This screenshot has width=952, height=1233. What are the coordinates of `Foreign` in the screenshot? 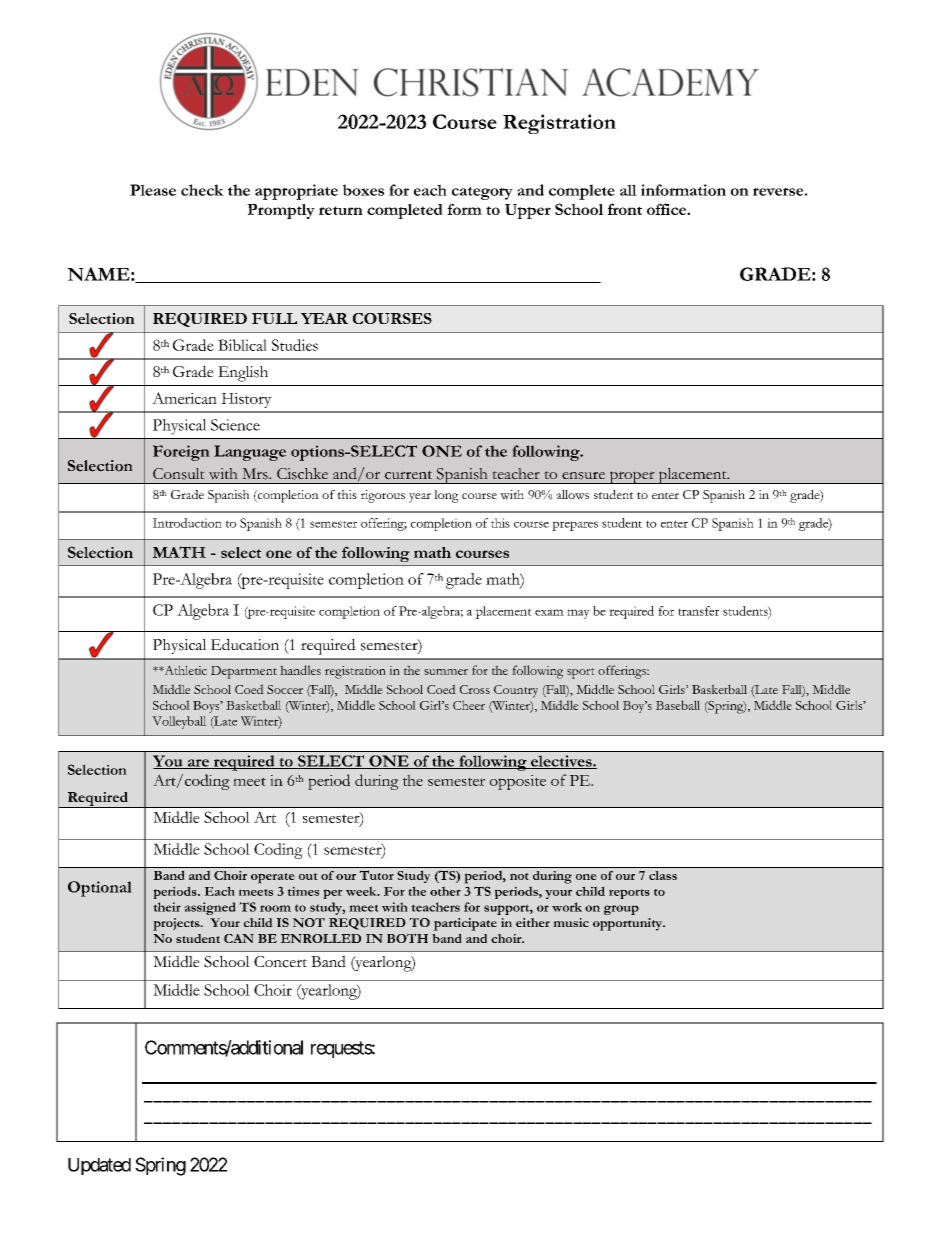 It's located at (181, 453).
